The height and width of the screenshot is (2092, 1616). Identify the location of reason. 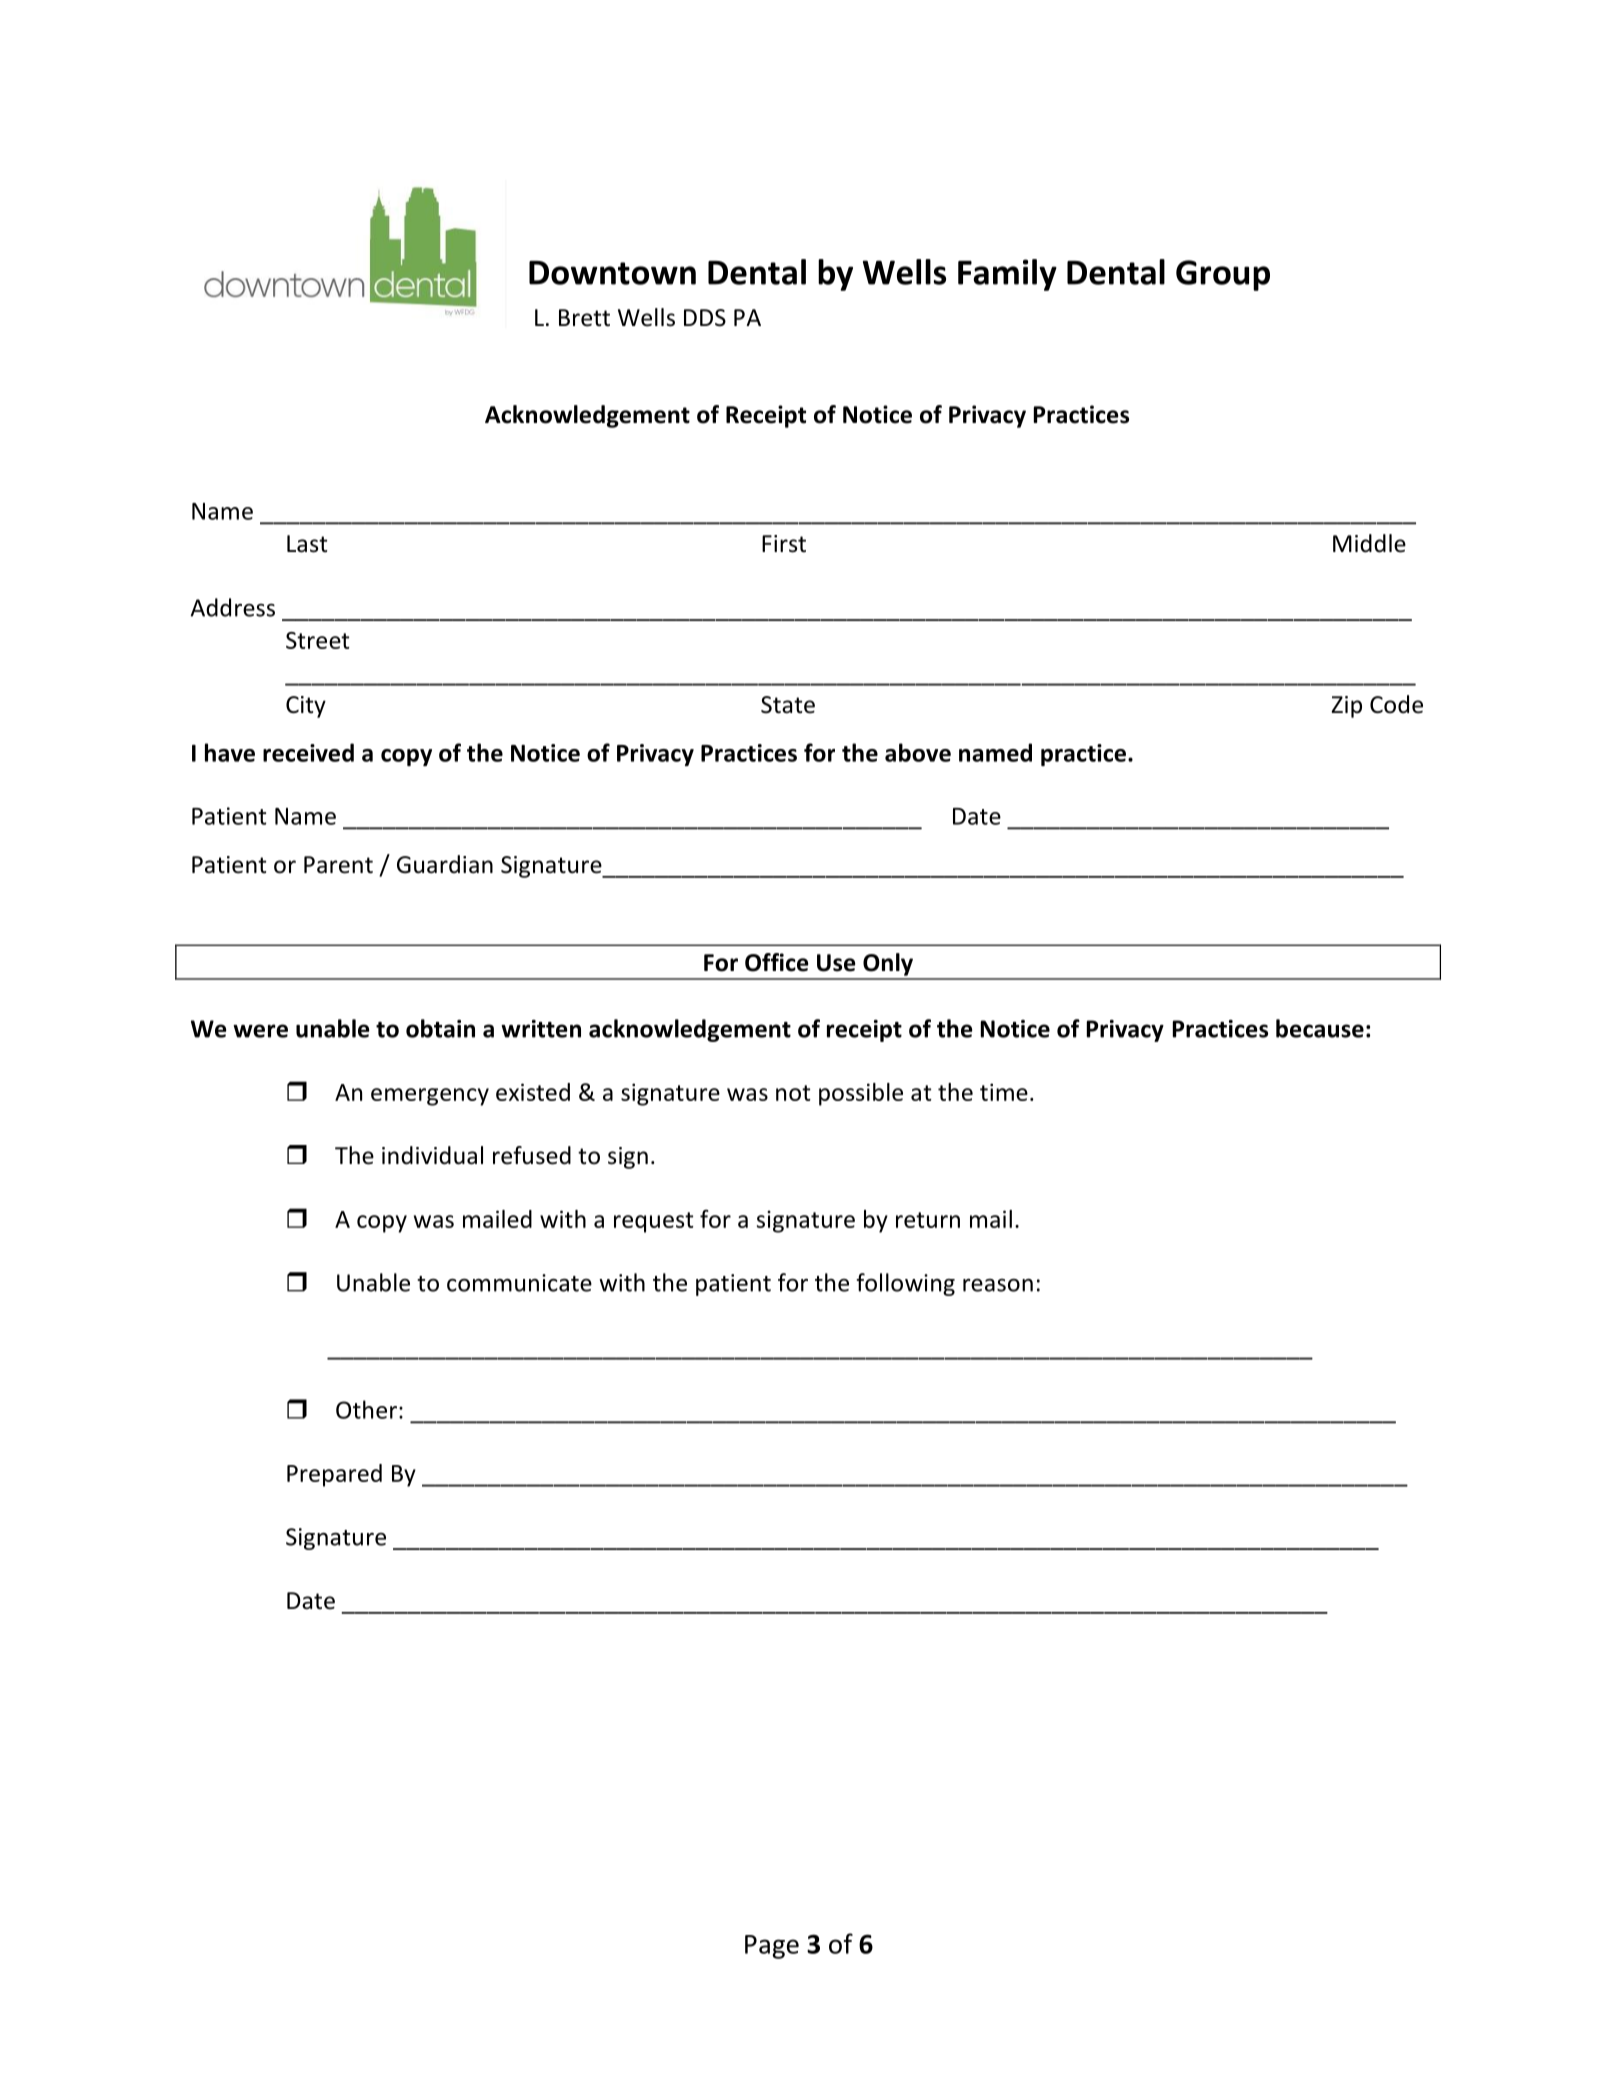
(998, 1285).
